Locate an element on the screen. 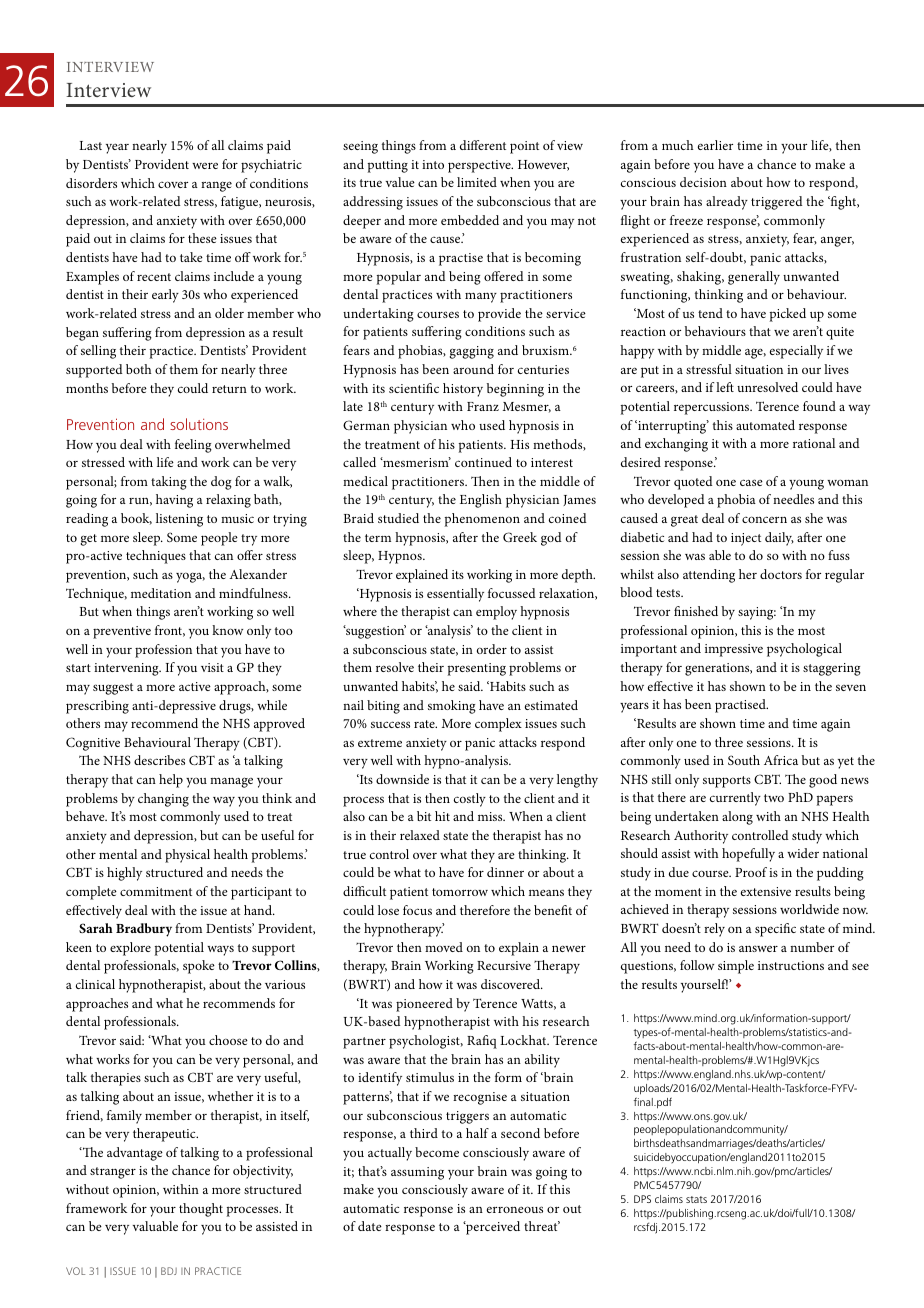 Image resolution: width=924 pixels, height=1308 pixels. triggered is located at coordinates (777, 203).
